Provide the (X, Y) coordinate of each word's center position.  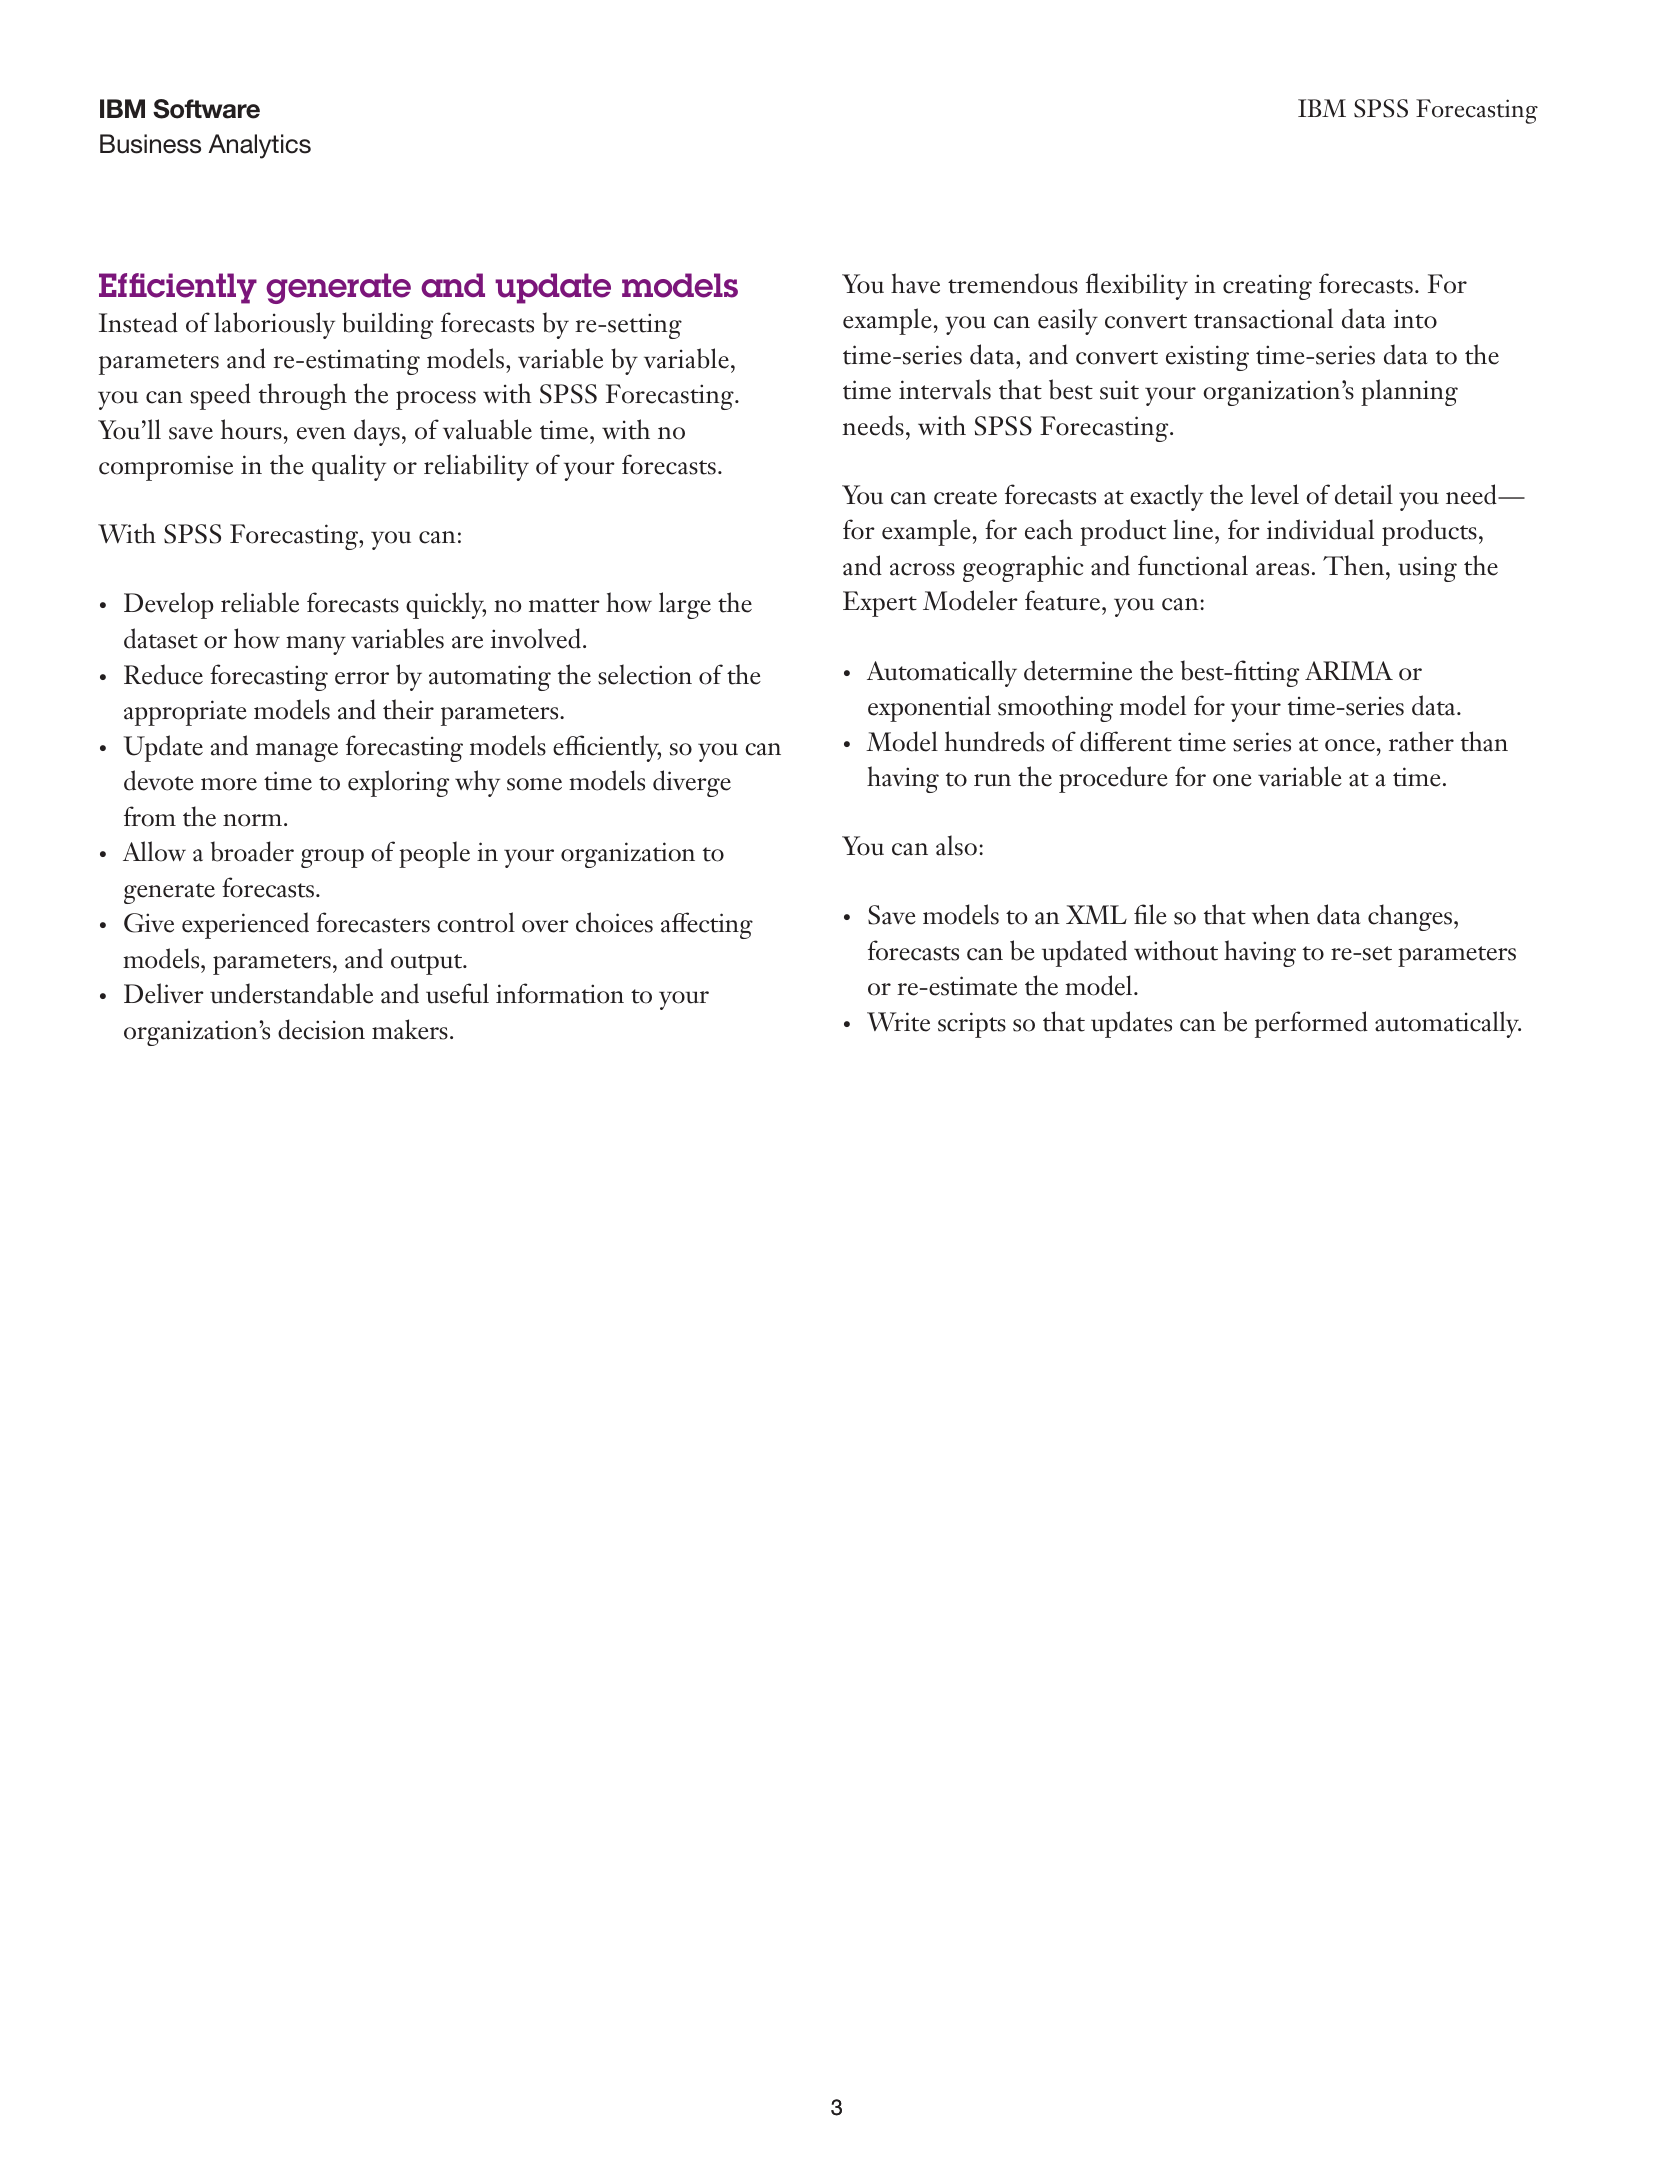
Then (1355, 565)
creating (1267, 287)
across (922, 569)
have (915, 283)
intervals (945, 389)
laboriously (274, 325)
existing (1207, 358)
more (229, 784)
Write (898, 1022)
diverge (692, 783)
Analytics (259, 146)
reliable (260, 602)
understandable (291, 993)
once (1350, 745)
